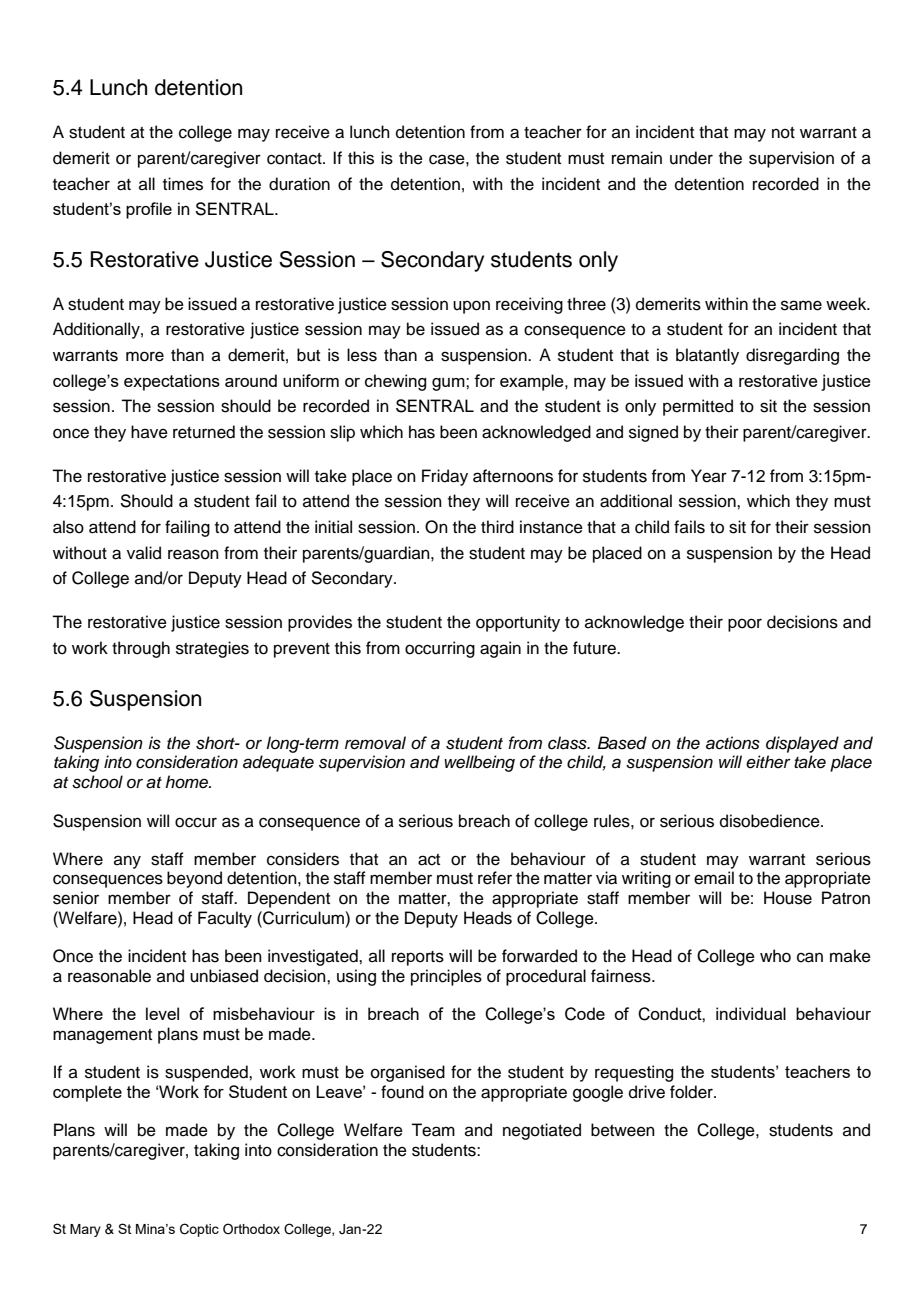 This document has width=924, height=1309. What do you see at coordinates (162, 1013) in the document?
I see `level` at bounding box center [162, 1013].
